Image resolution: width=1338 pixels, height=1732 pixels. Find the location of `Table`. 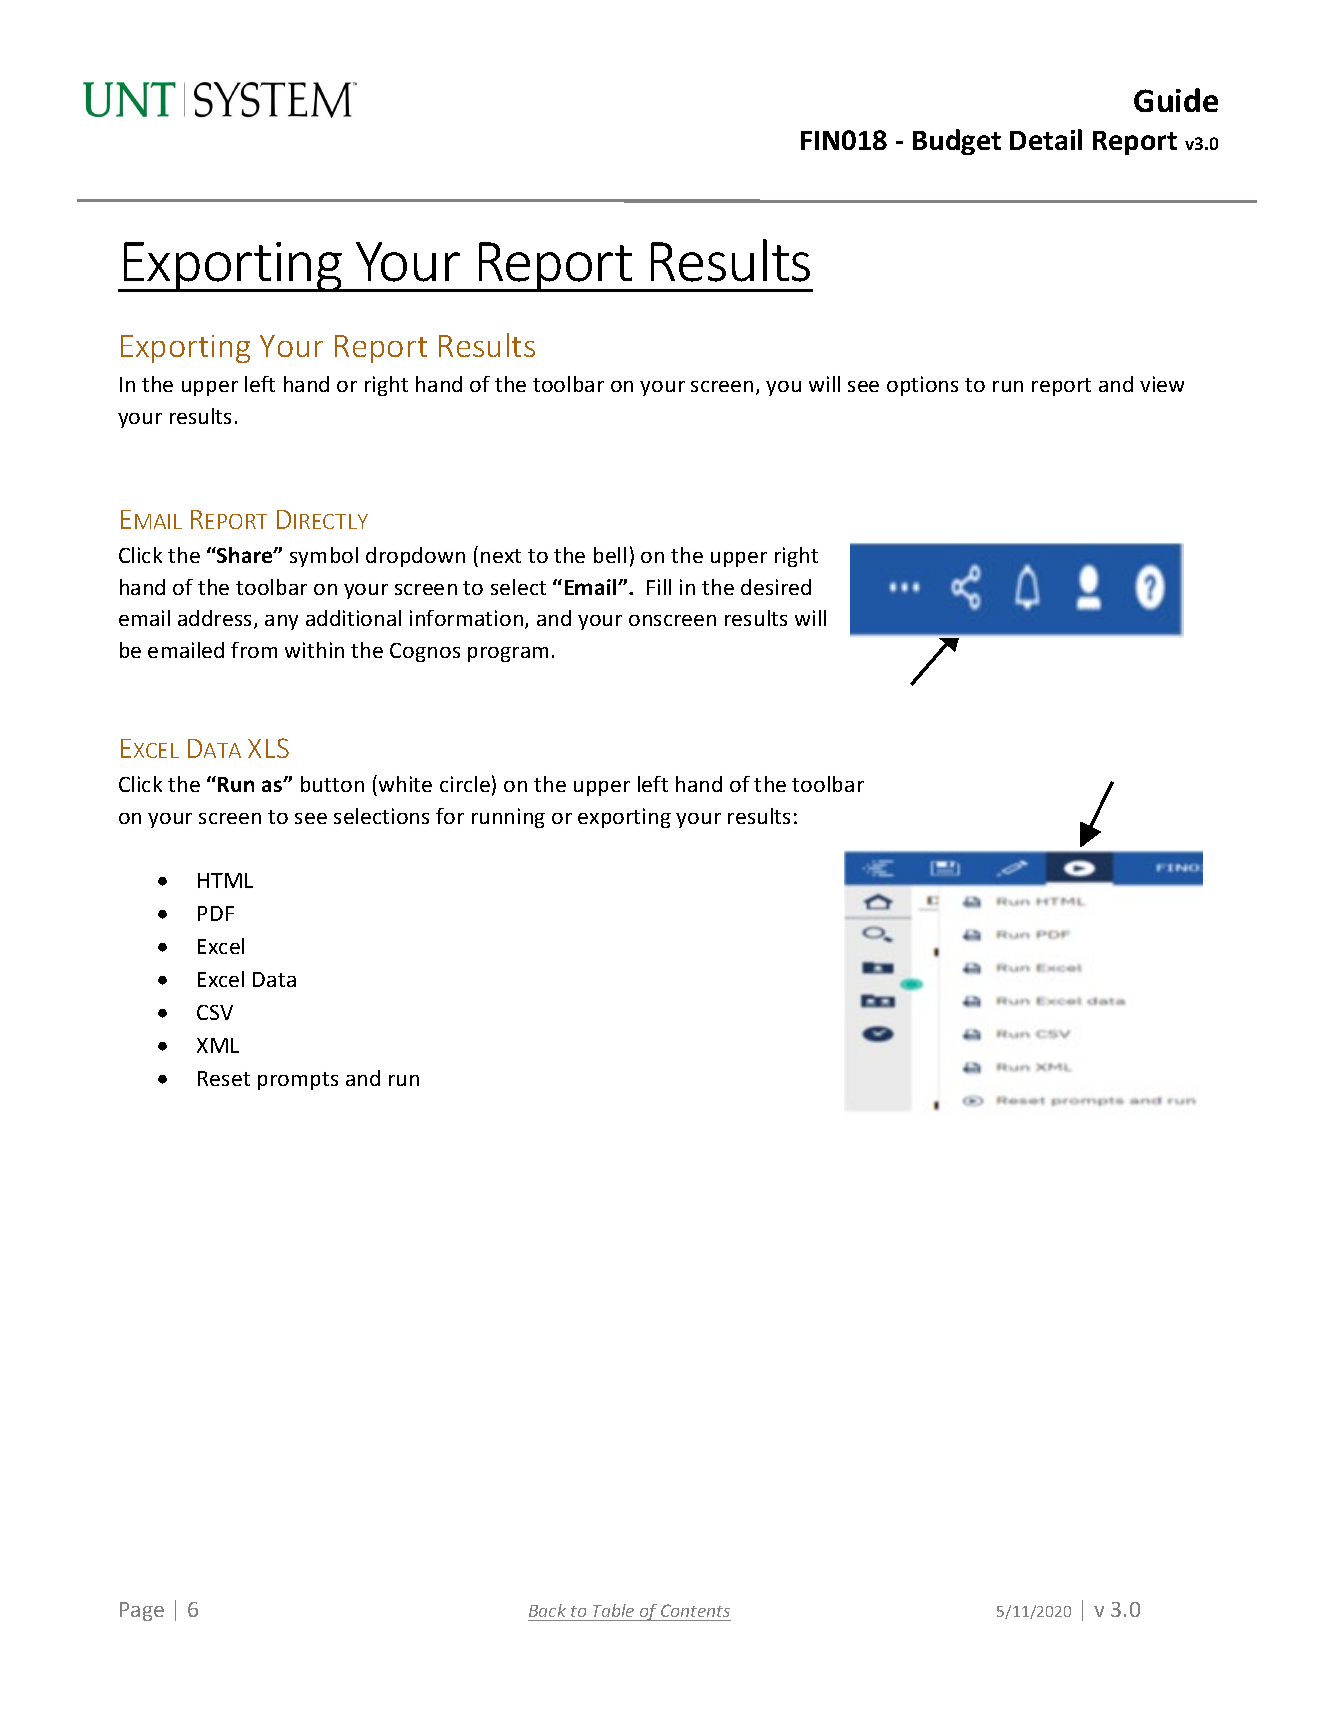

Table is located at coordinates (613, 1610).
